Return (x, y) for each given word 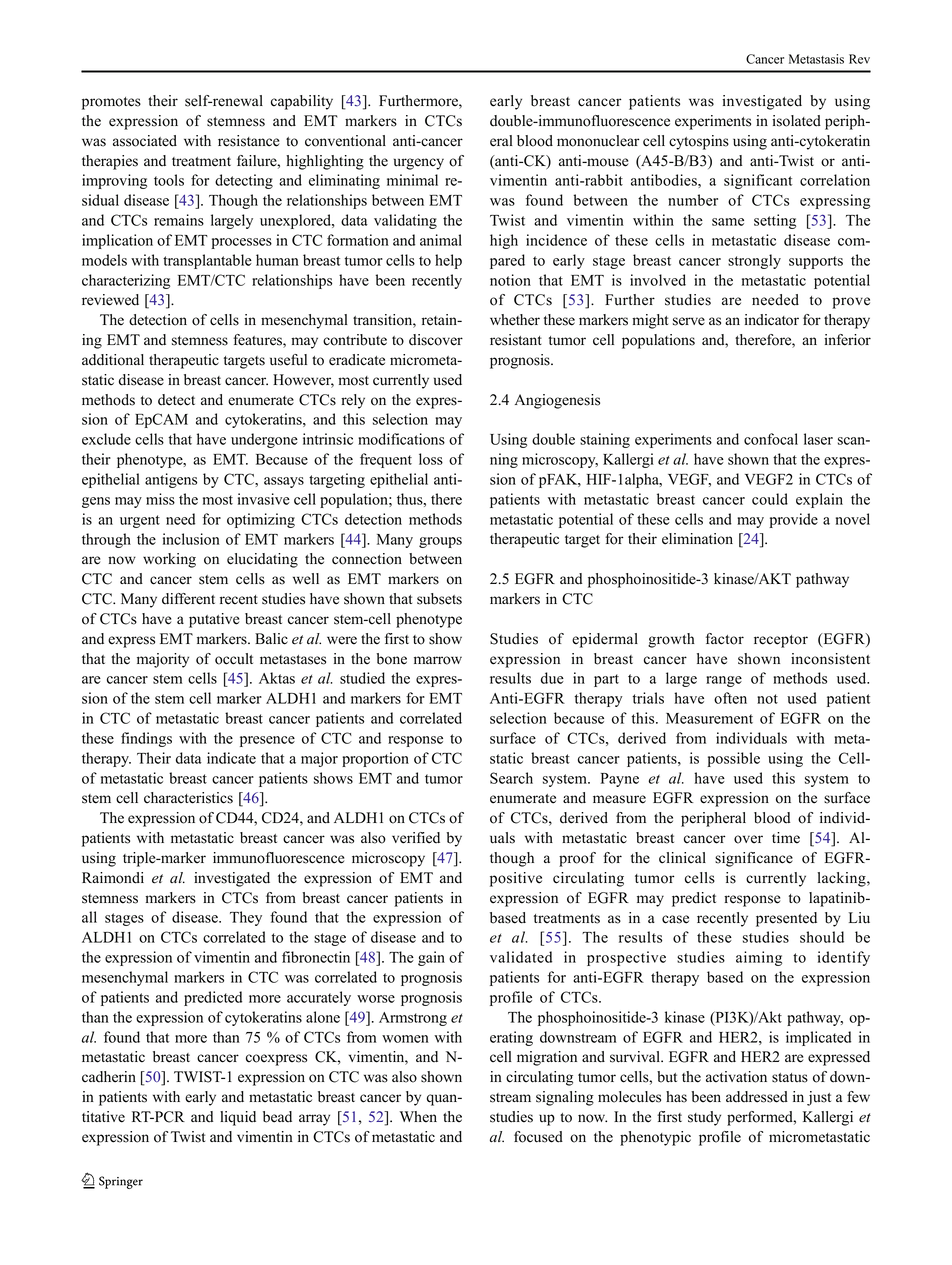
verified (416, 838)
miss (160, 499)
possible (733, 759)
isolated (796, 121)
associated (145, 141)
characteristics (188, 798)
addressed (757, 1097)
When (418, 1117)
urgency (419, 164)
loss (431, 459)
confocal (771, 439)
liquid (238, 1118)
